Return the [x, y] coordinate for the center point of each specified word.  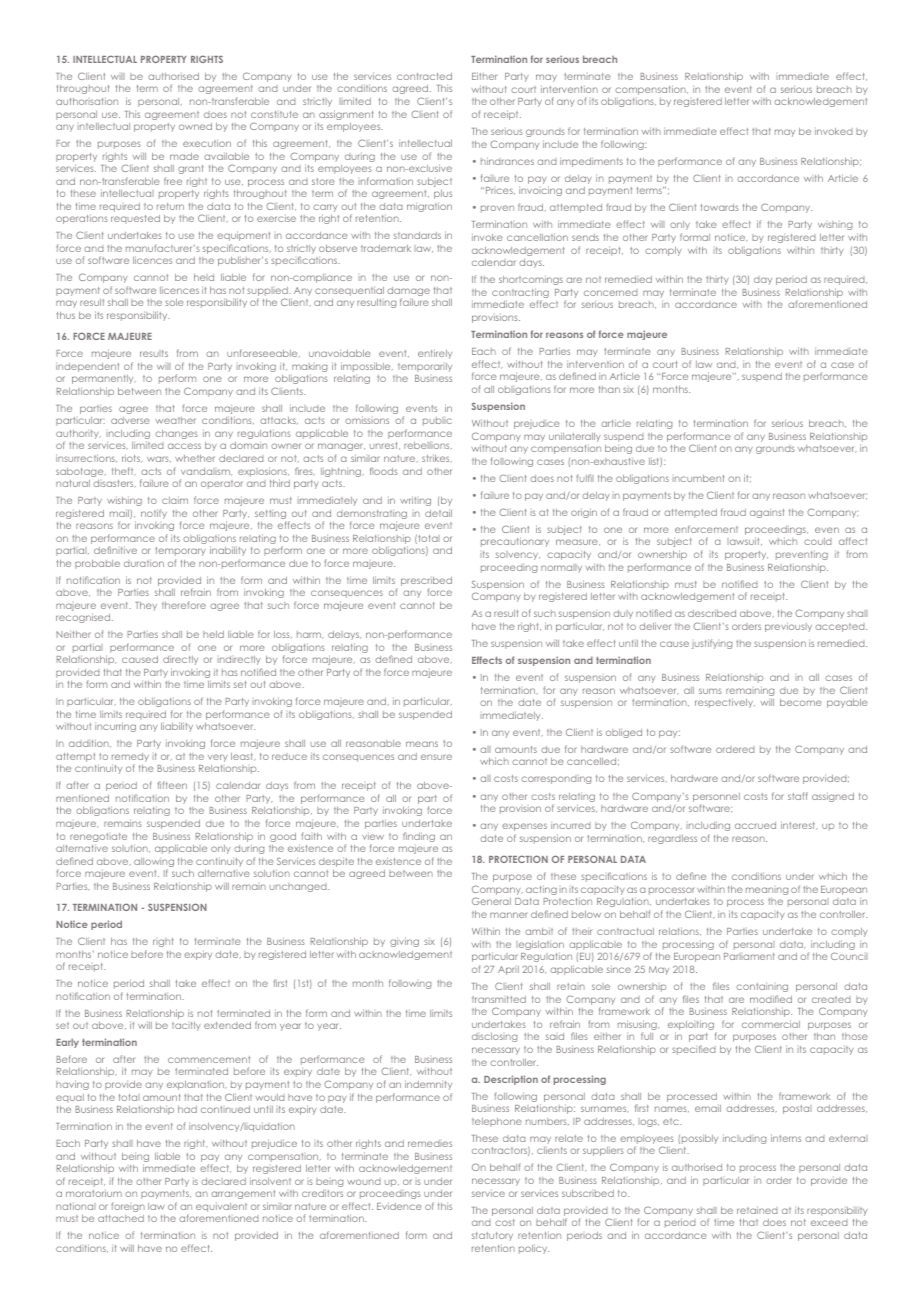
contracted [424, 76]
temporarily [425, 367]
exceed [829, 1222]
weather [176, 420]
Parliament [749, 956]
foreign [128, 1207]
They [146, 606]
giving [404, 942]
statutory [492, 1236]
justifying [712, 644]
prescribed [426, 582]
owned [195, 126]
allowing [154, 863]
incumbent [698, 478]
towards [720, 207]
